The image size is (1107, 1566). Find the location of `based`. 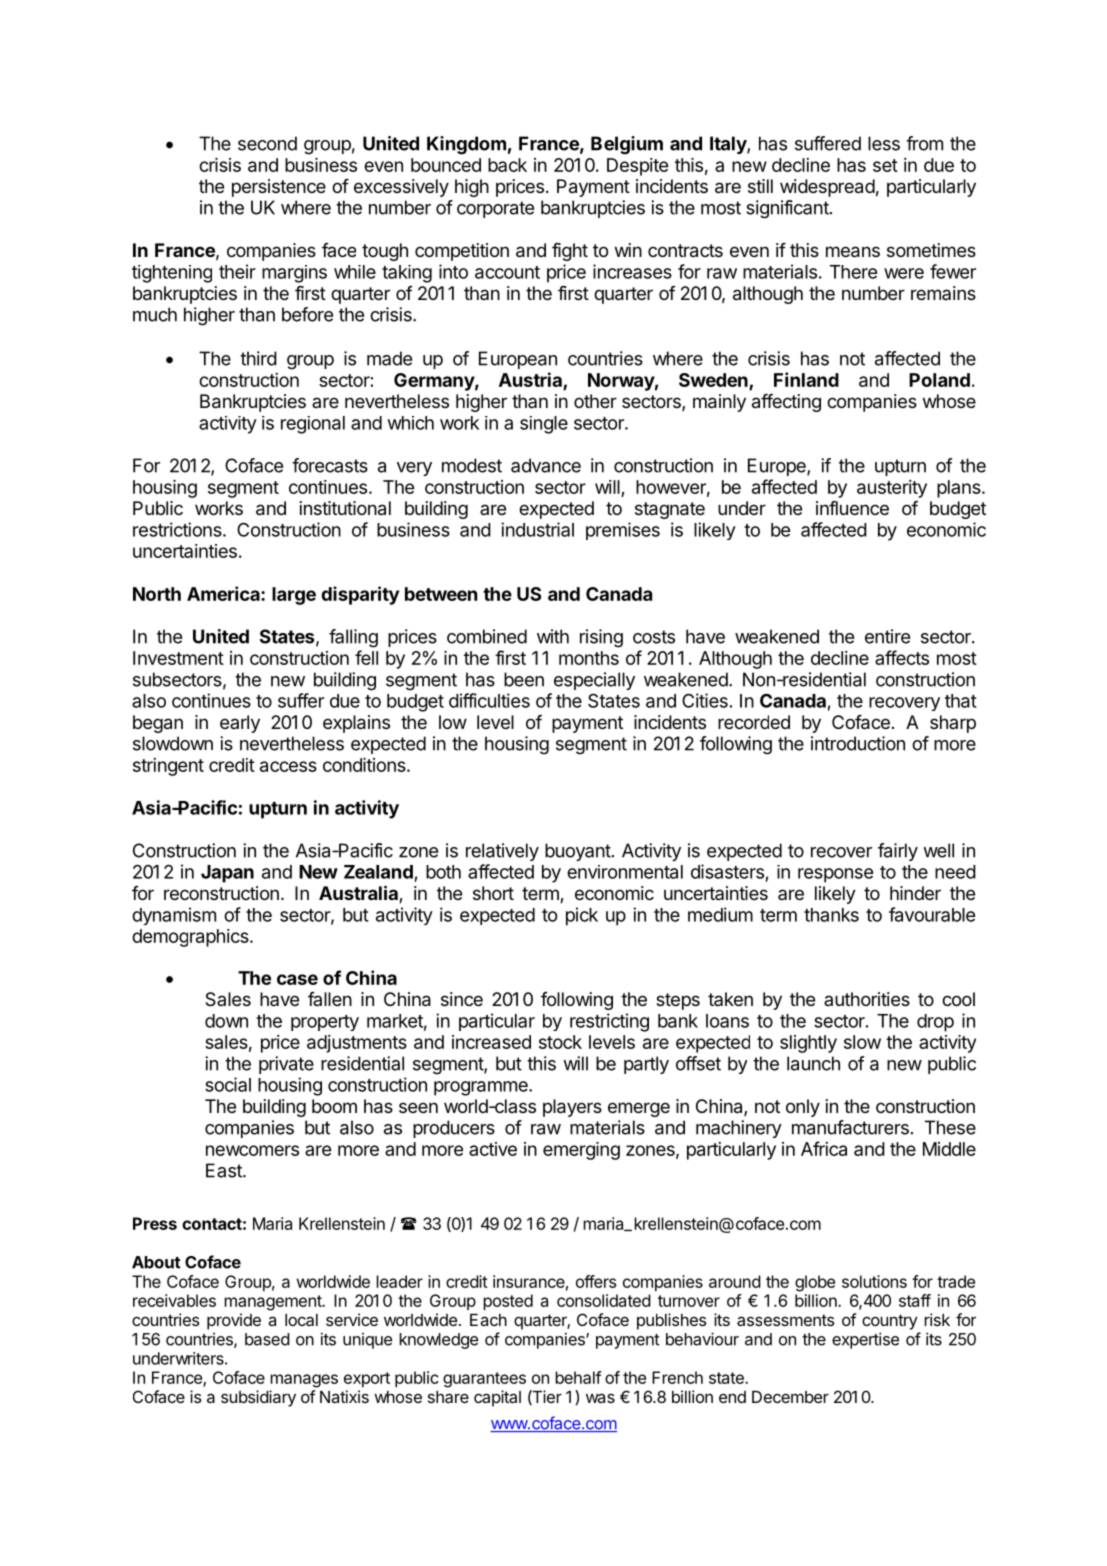

based is located at coordinates (267, 1339).
